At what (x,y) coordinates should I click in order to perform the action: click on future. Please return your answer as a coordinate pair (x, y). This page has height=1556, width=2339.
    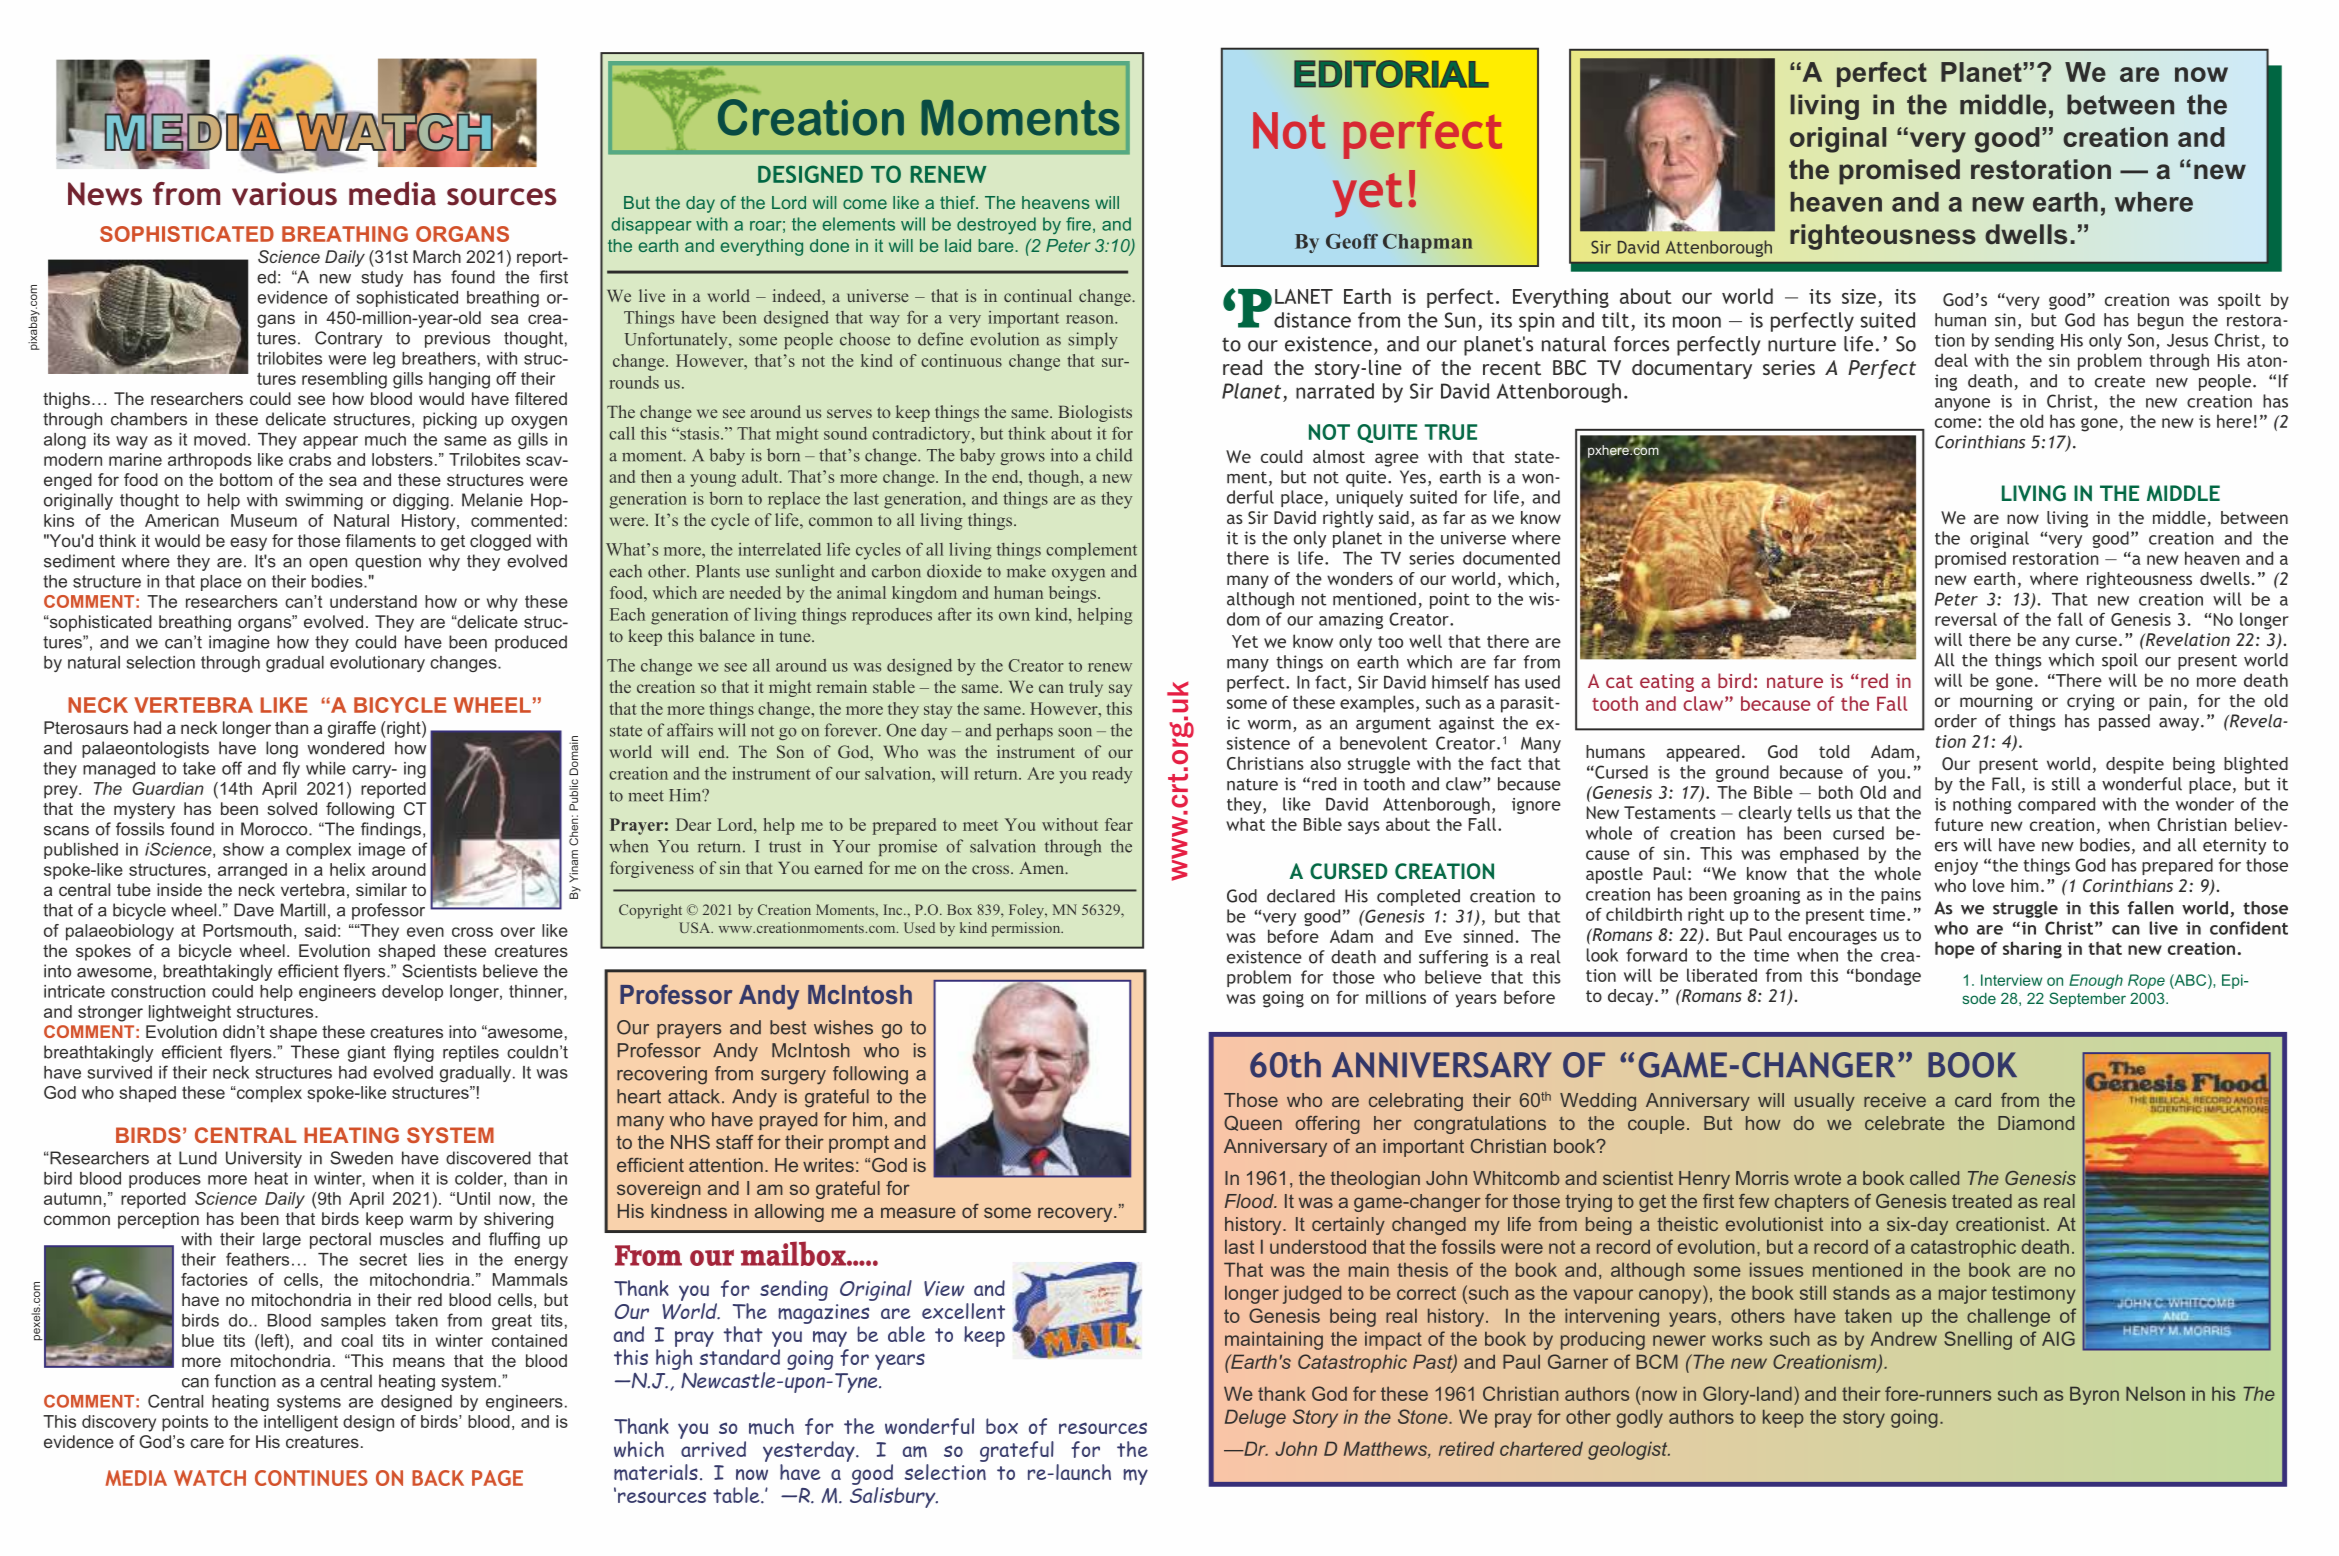
    Looking at the image, I should click on (1959, 824).
